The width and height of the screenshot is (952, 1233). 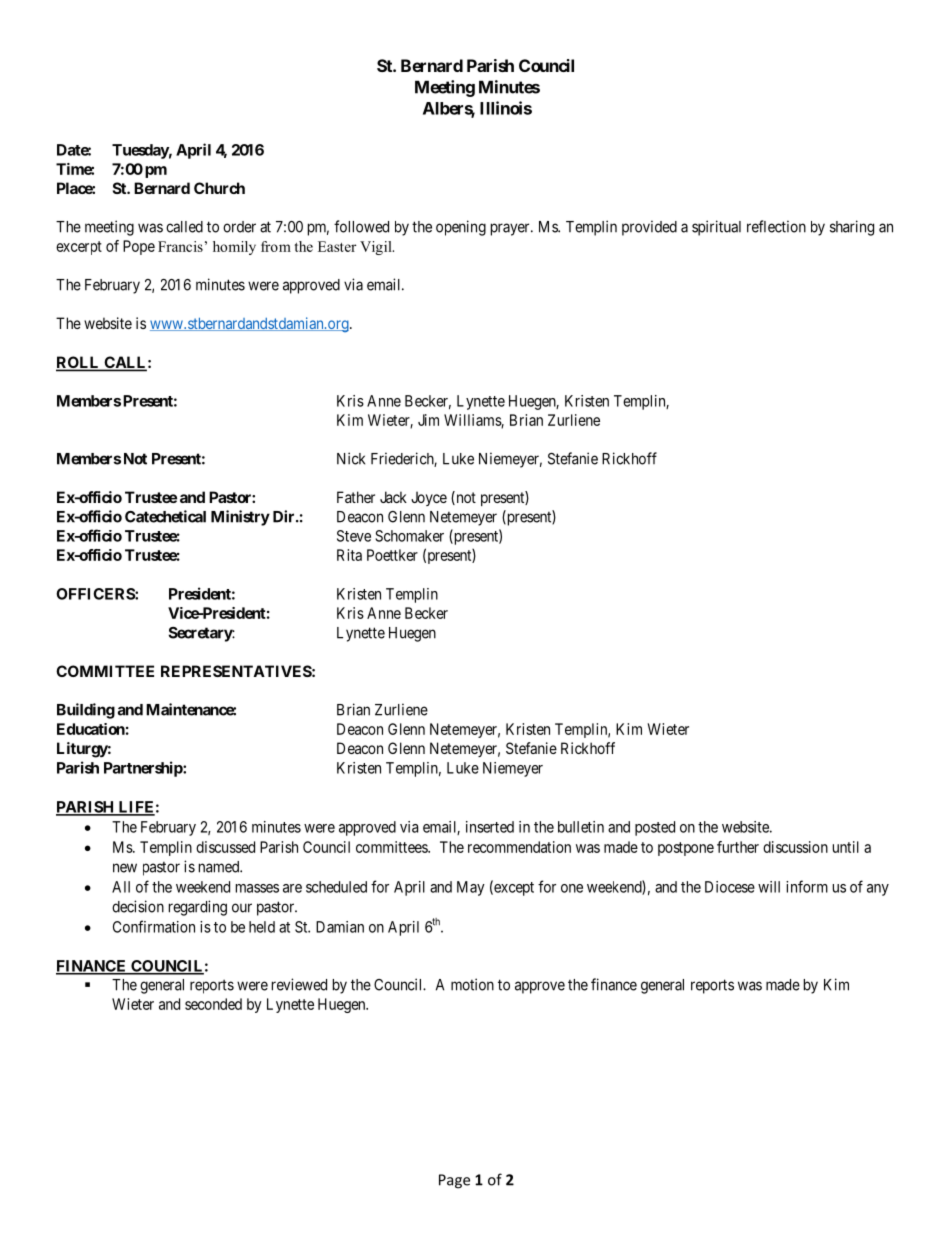 I want to click on Page, so click(x=454, y=1181).
